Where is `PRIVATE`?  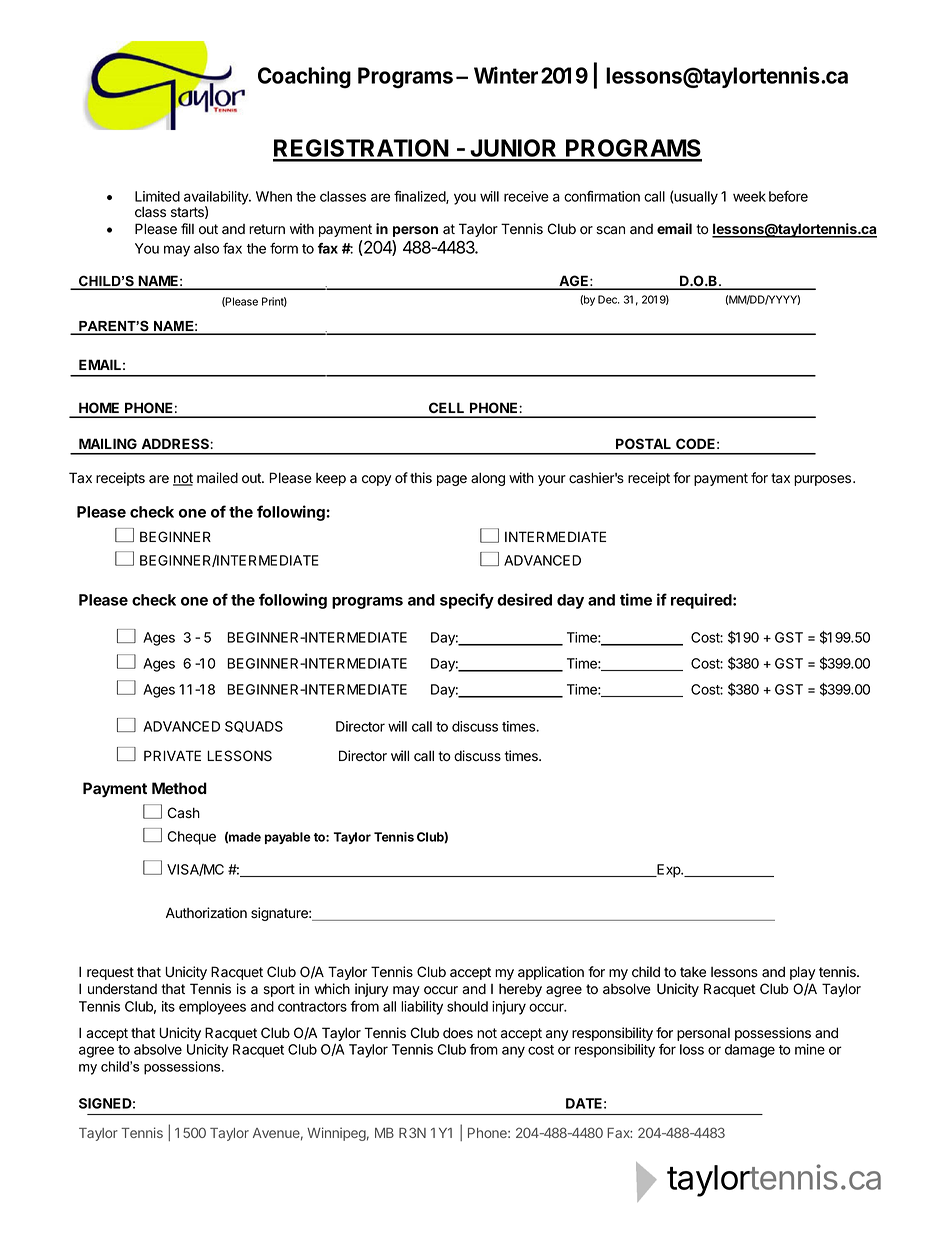 PRIVATE is located at coordinates (172, 755).
